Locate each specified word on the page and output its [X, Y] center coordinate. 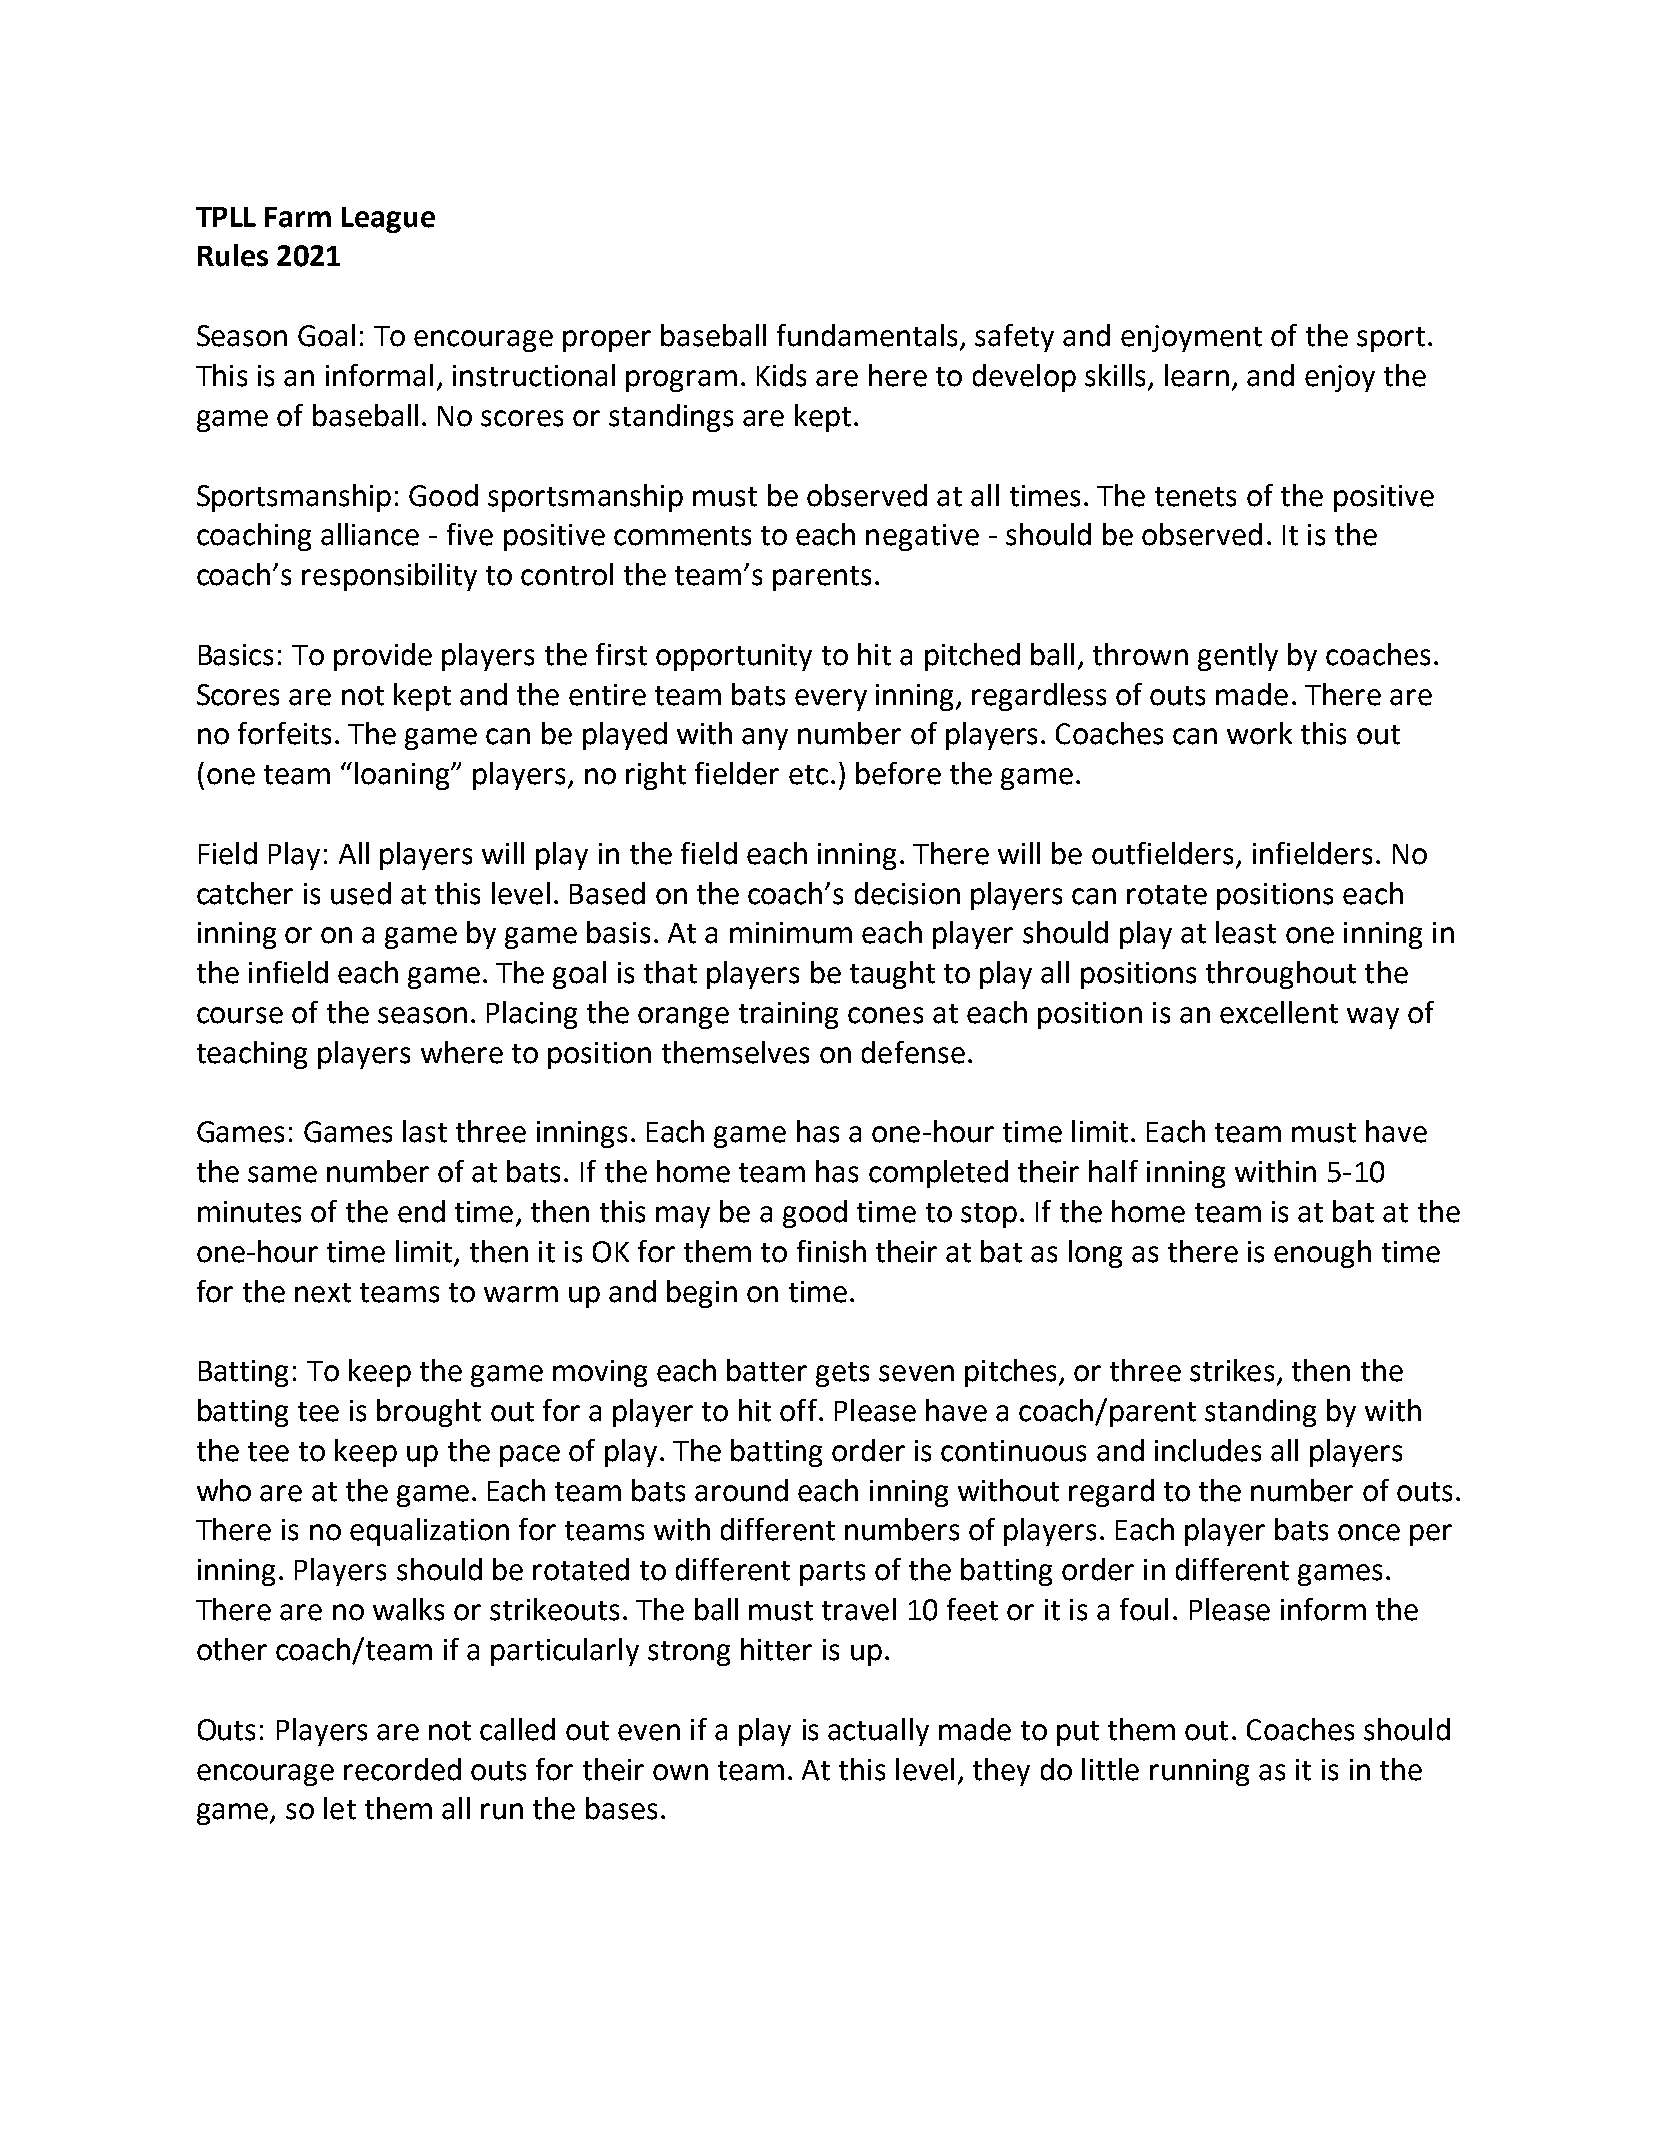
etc [808, 775]
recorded [402, 1769]
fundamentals [867, 335]
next [323, 1293]
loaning [403, 776]
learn [1197, 375]
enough [1322, 1254]
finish [831, 1251]
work [1259, 733]
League [388, 220]
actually [878, 1732]
